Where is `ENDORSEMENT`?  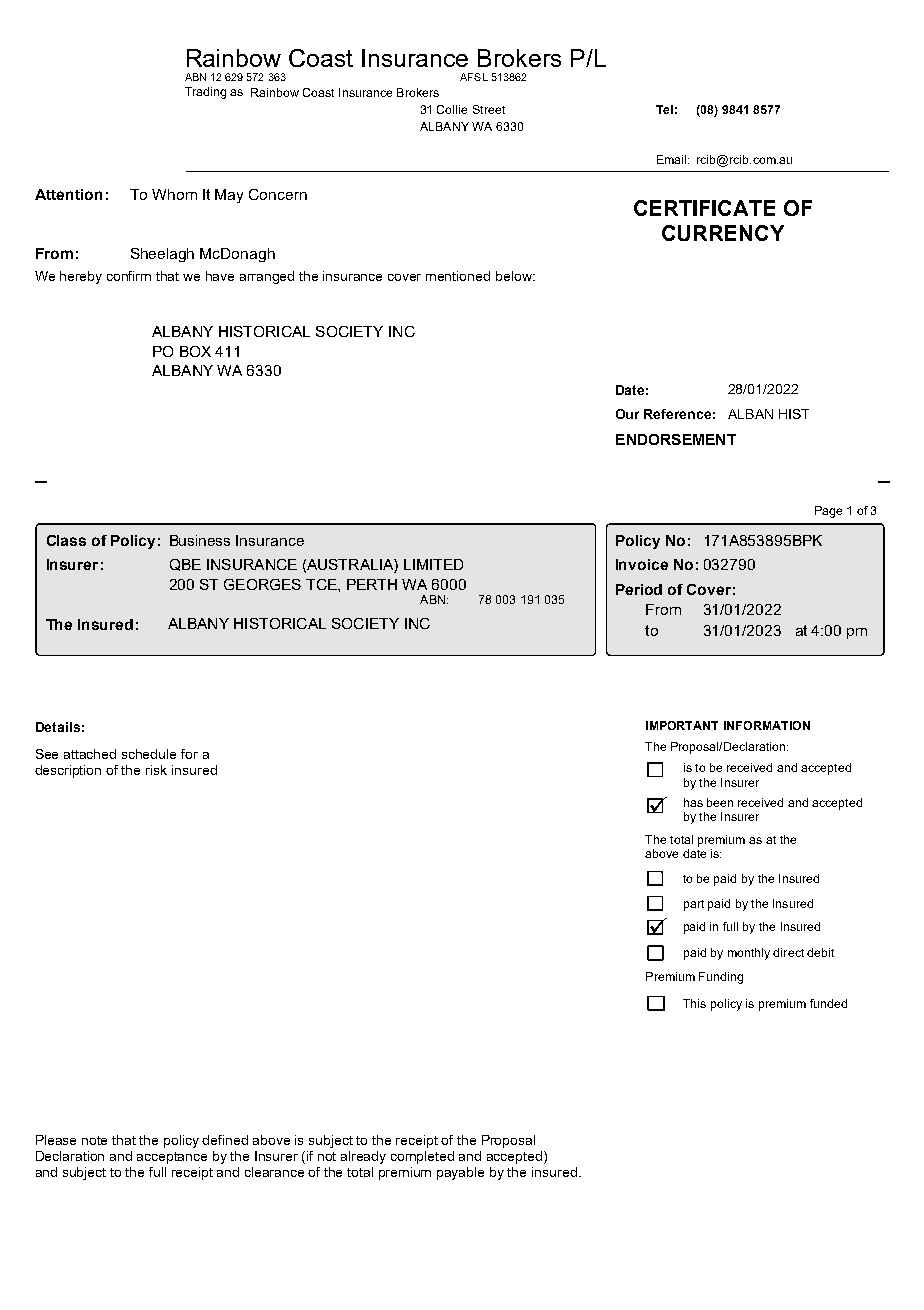
ENDORSEMENT is located at coordinates (676, 439).
